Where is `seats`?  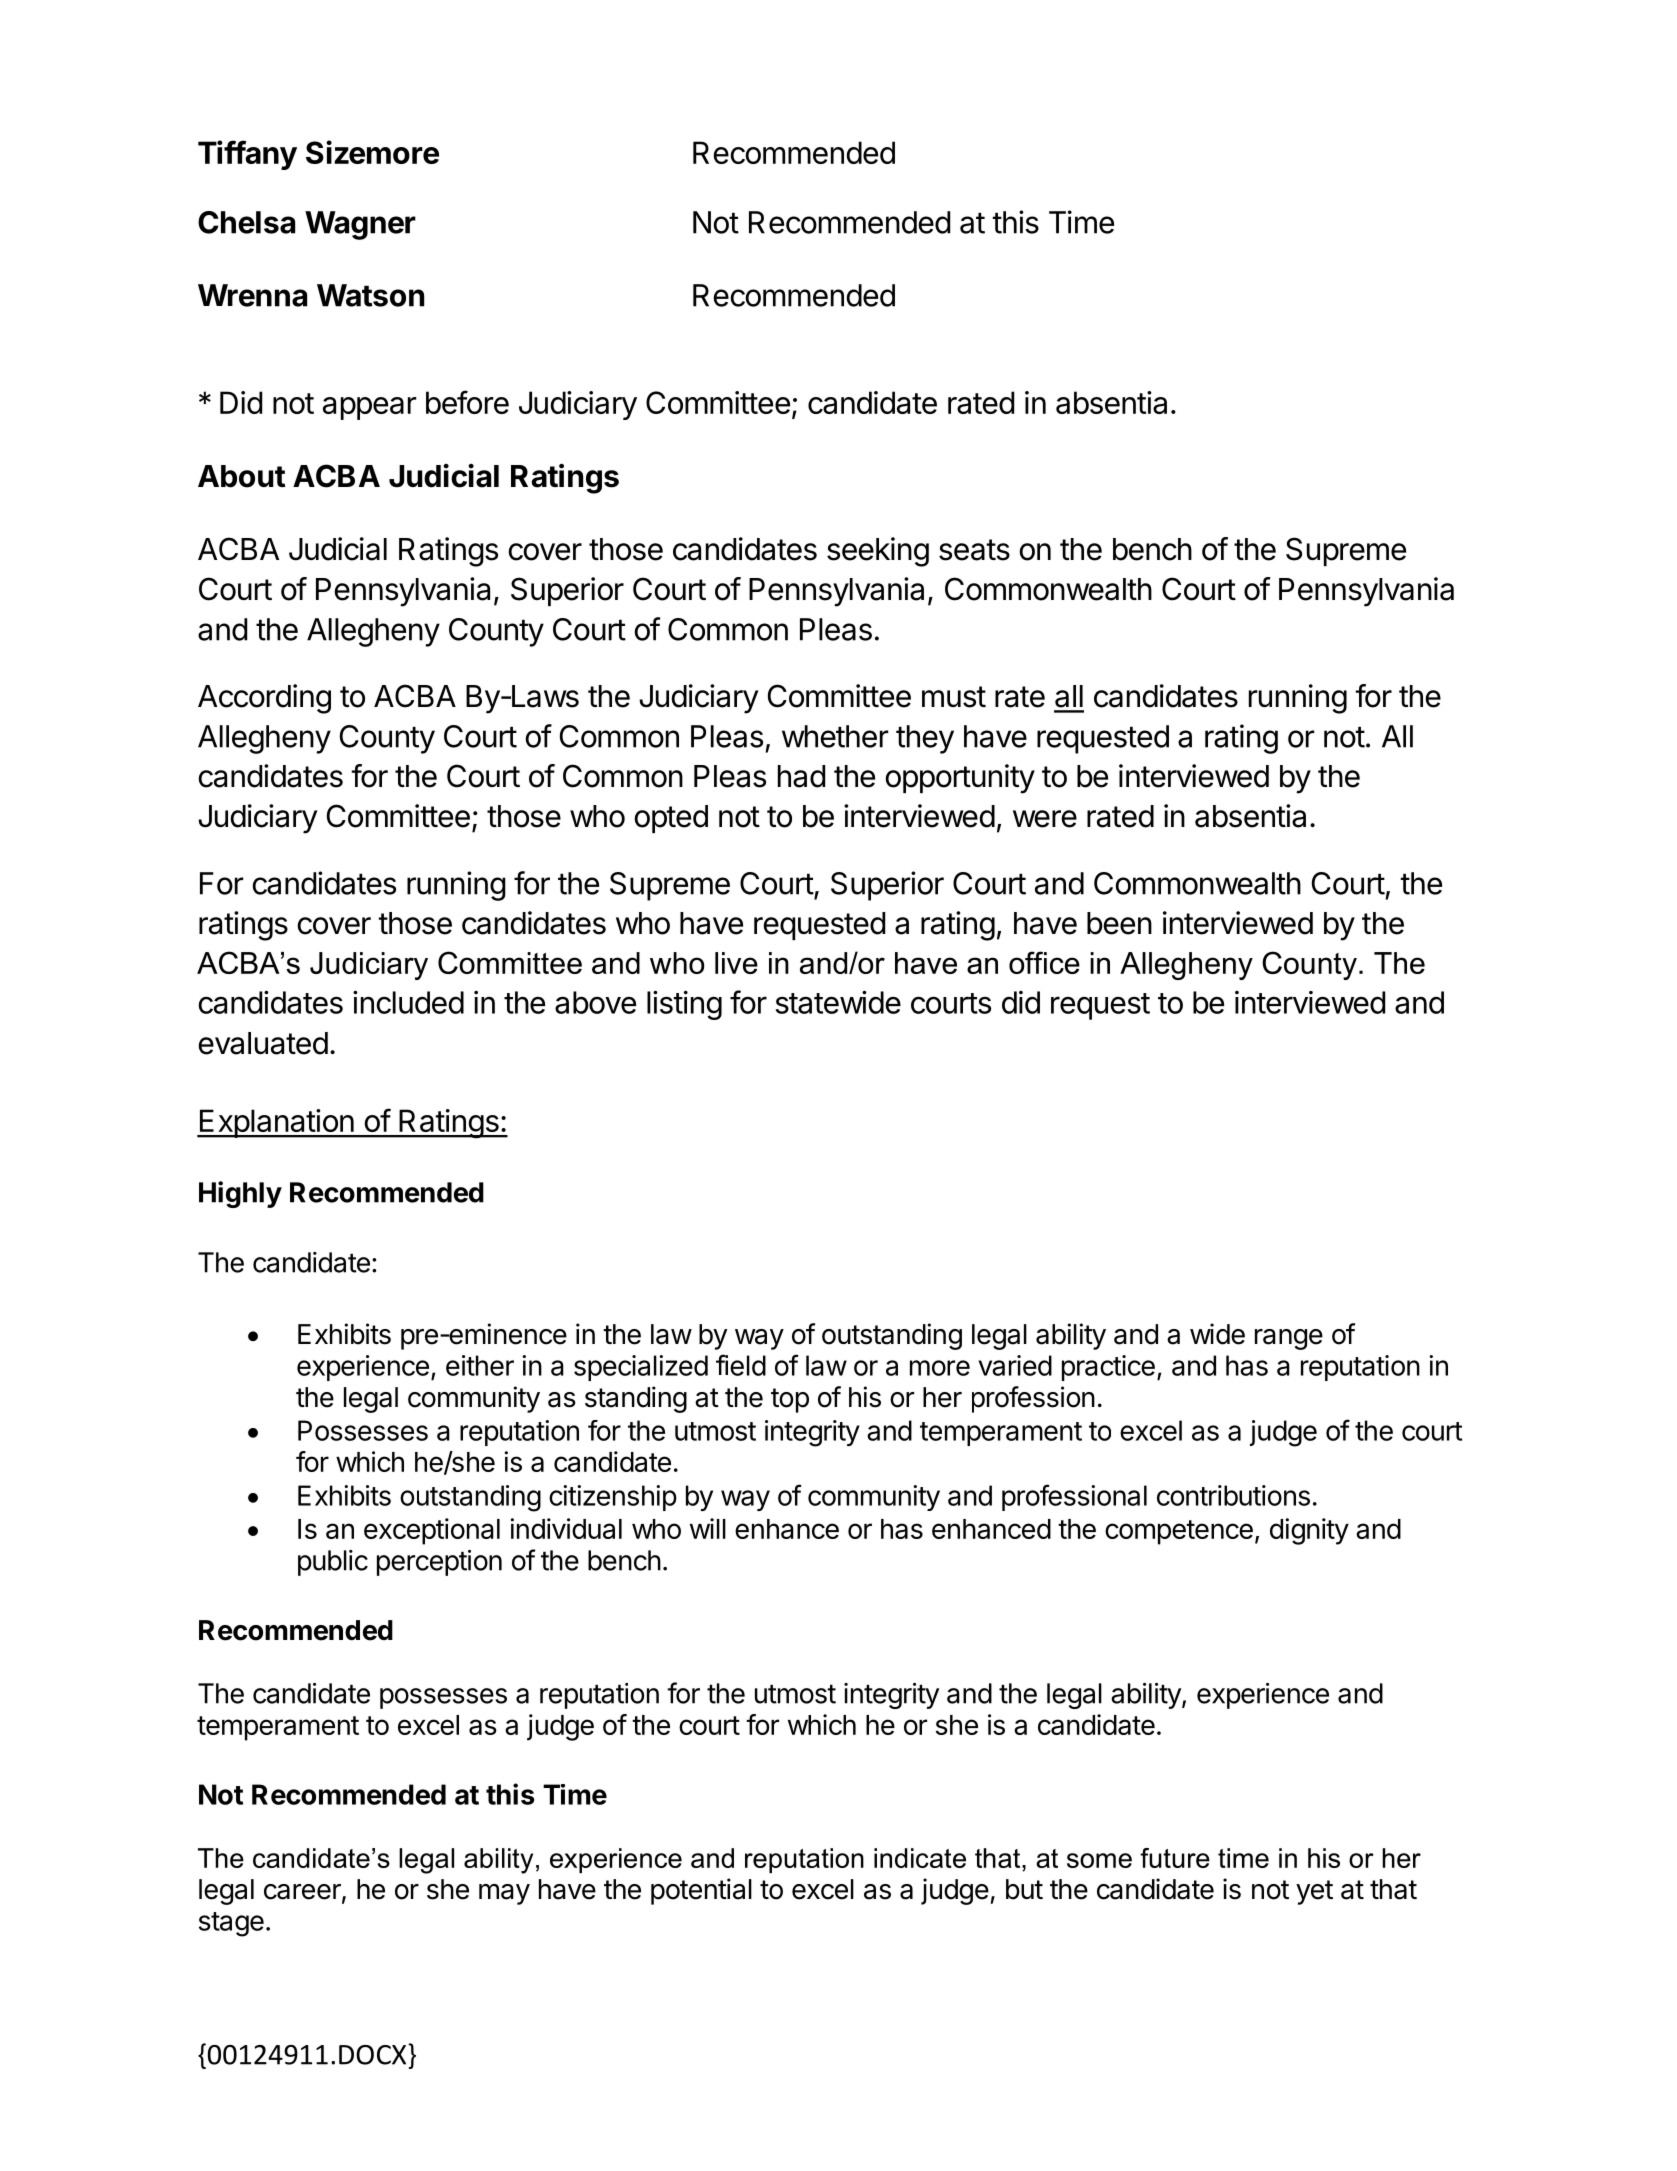 seats is located at coordinates (974, 550).
